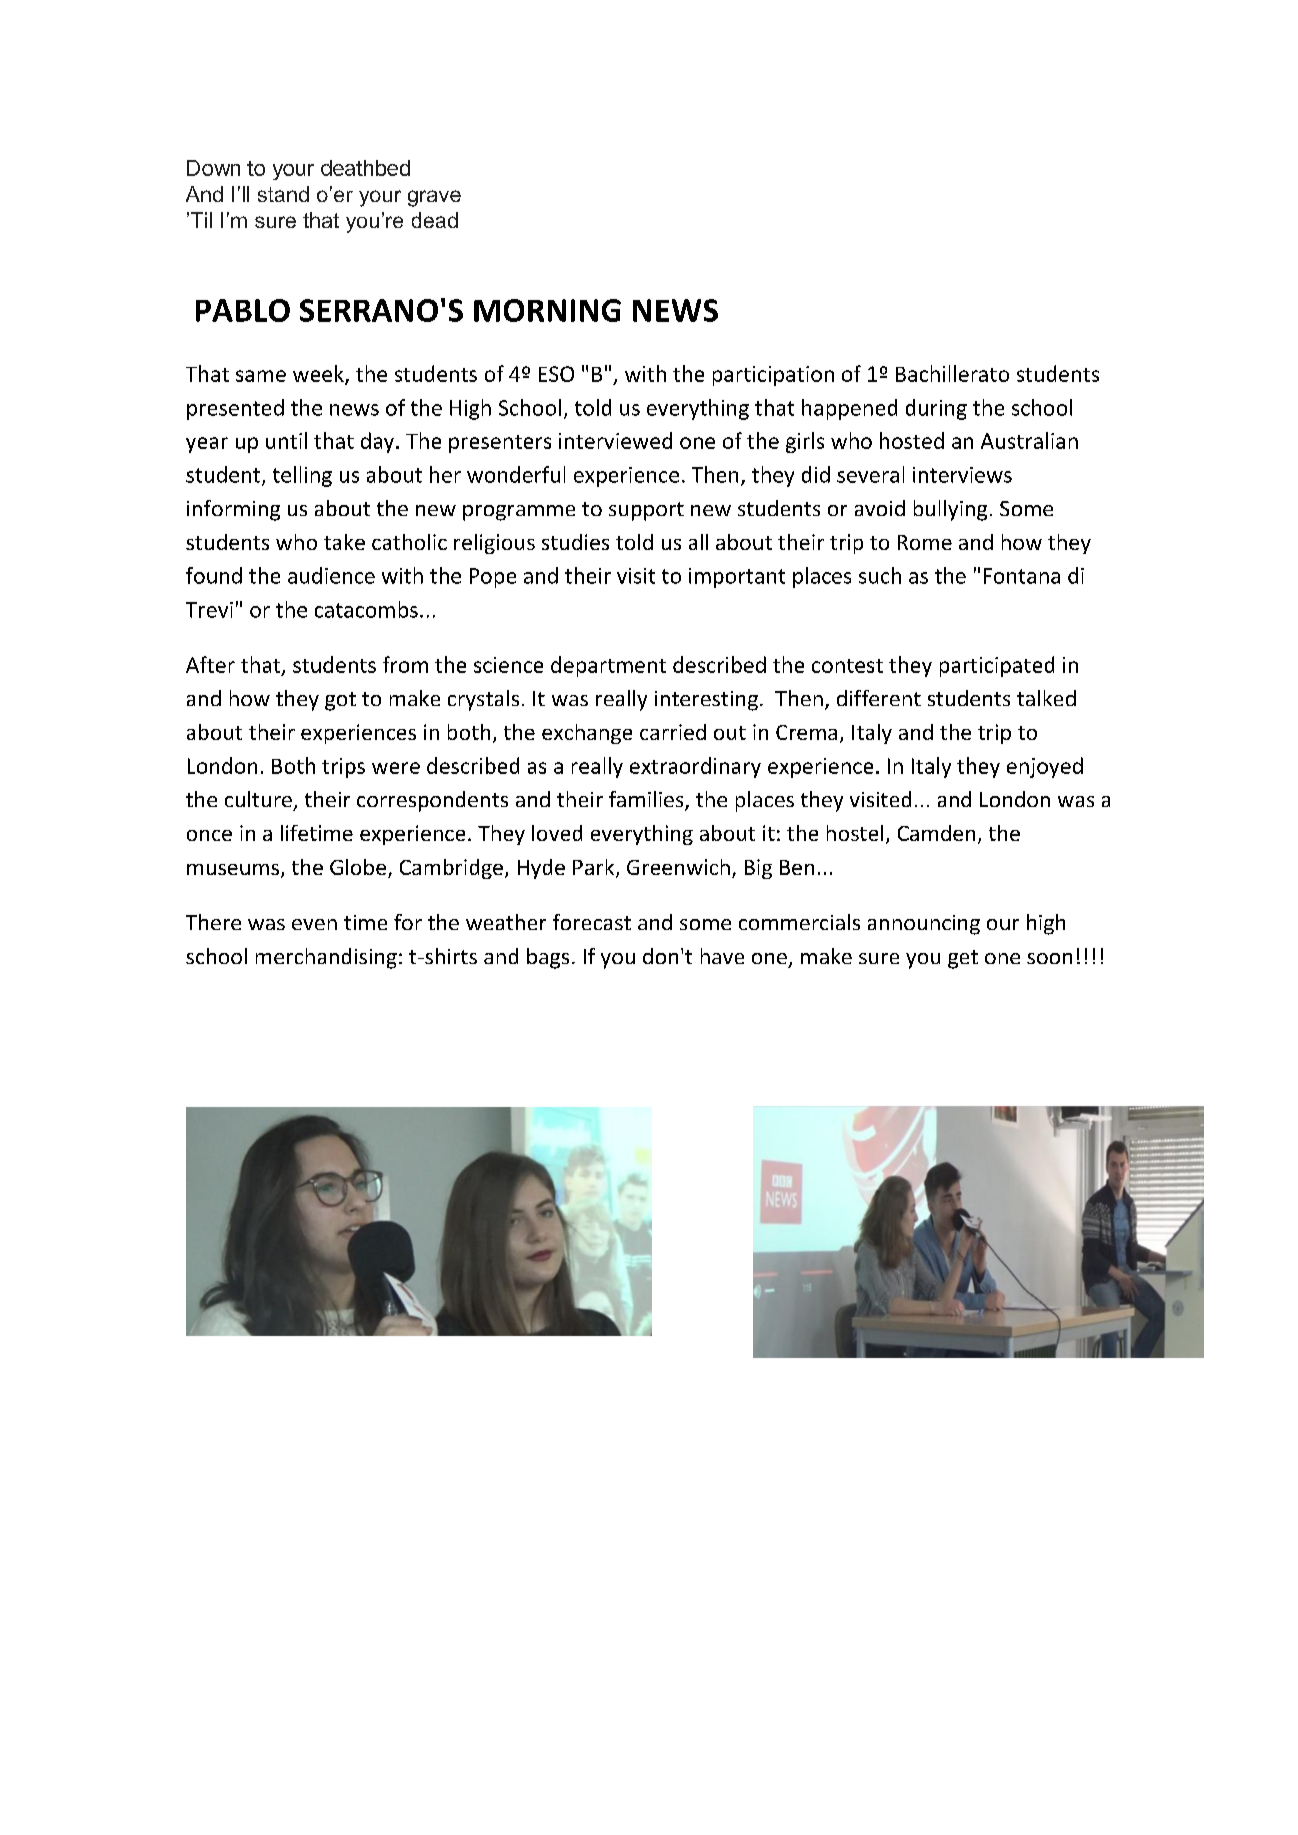 Image resolution: width=1298 pixels, height=1835 pixels. What do you see at coordinates (924, 925) in the screenshot?
I see `announcing` at bounding box center [924, 925].
